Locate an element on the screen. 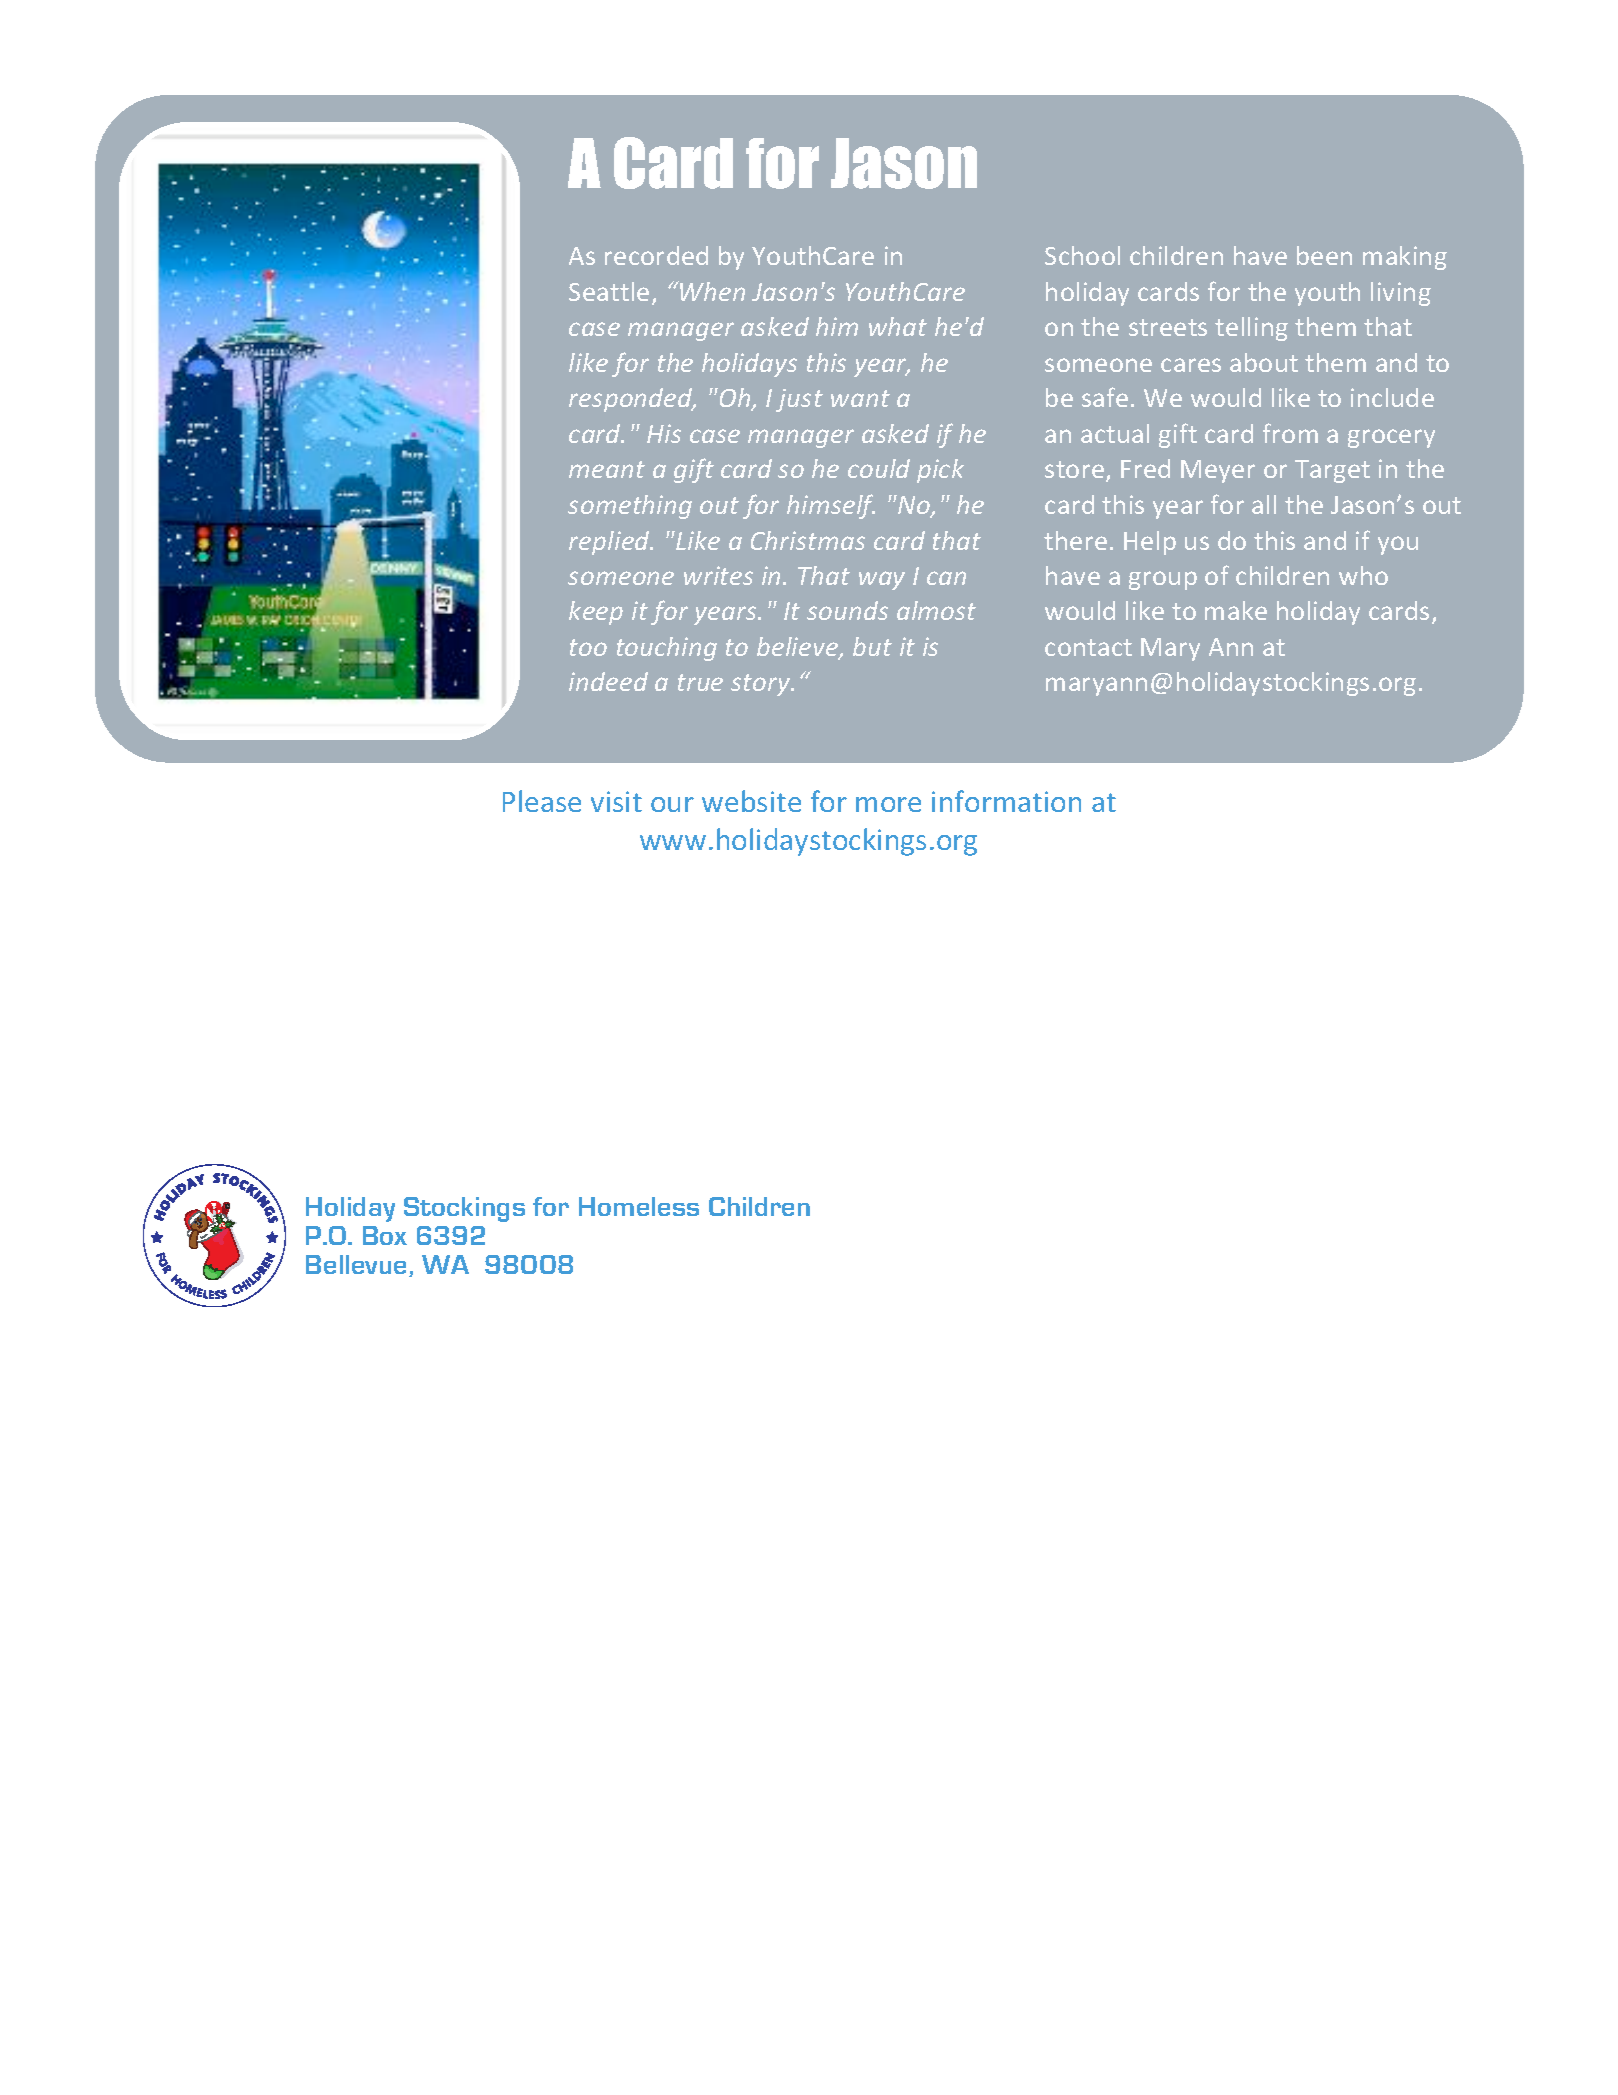  Seattle is located at coordinates (609, 291).
